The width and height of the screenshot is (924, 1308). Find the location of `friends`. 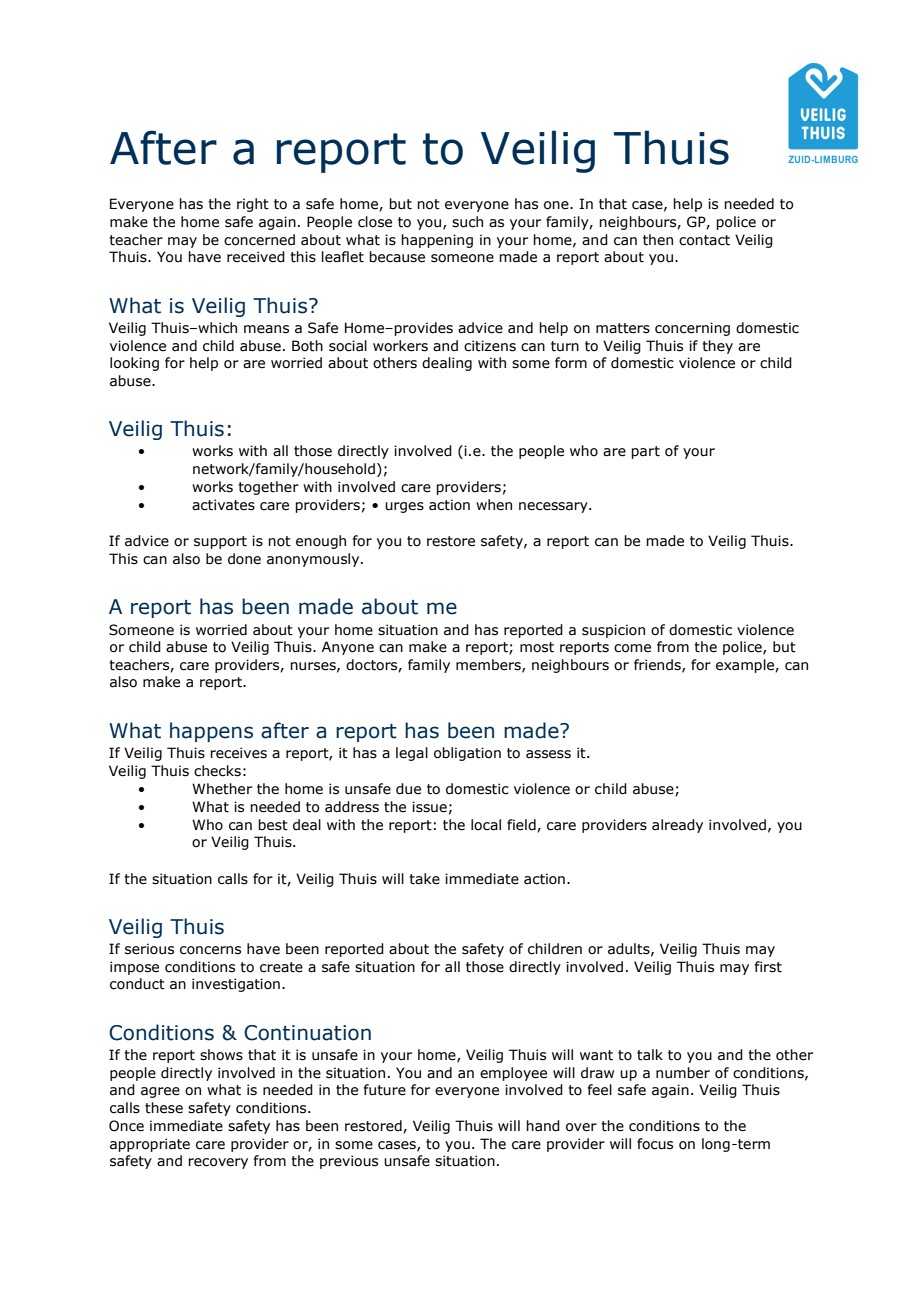

friends is located at coordinates (658, 665).
